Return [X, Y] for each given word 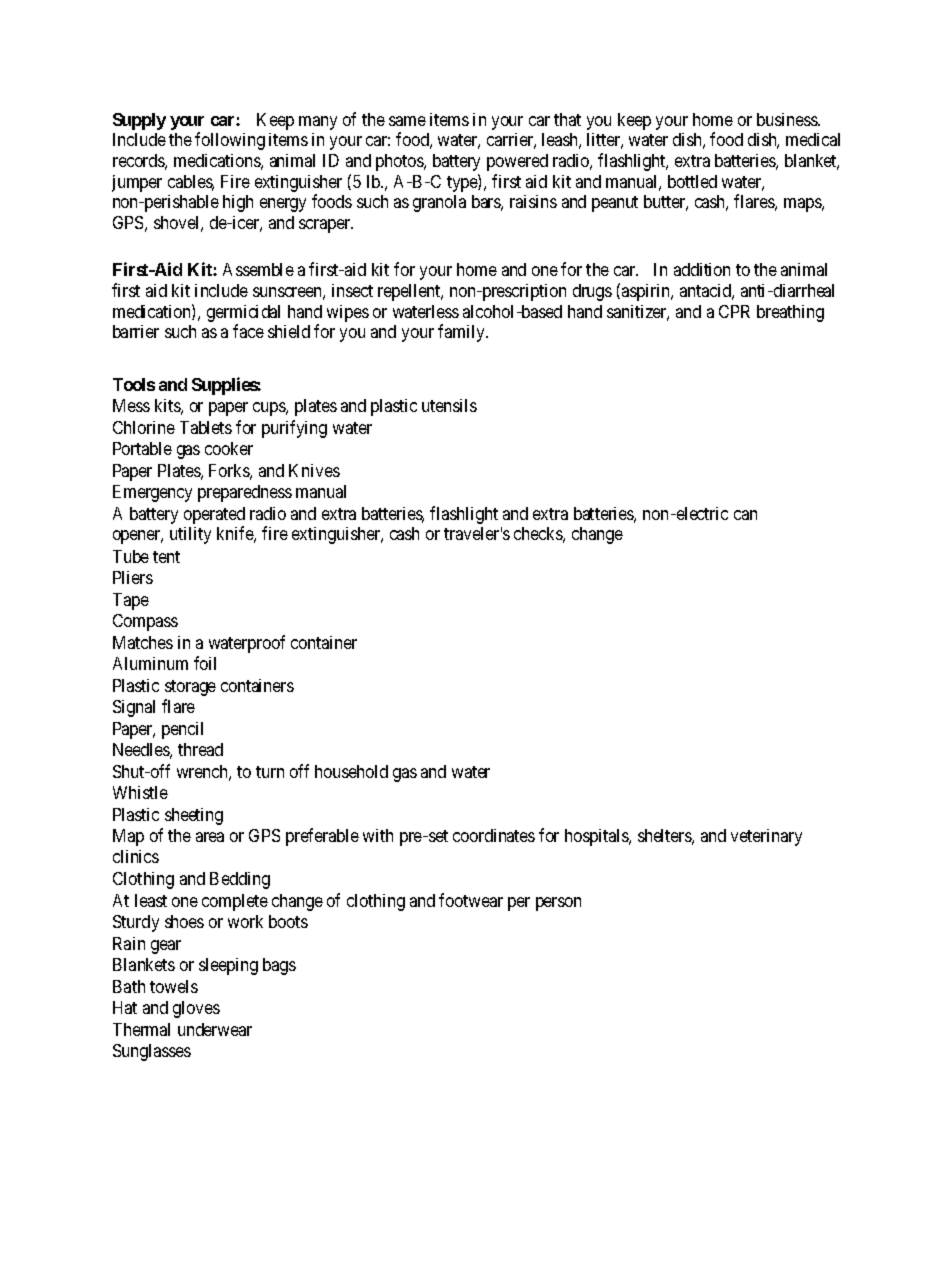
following [230, 141]
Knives [314, 470]
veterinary [766, 837]
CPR [734, 311]
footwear [471, 900]
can [745, 515]
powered [517, 162]
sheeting [194, 816]
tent [166, 557]
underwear [215, 1029]
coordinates [494, 835]
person [558, 904]
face [248, 331]
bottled [692, 181]
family [462, 333]
